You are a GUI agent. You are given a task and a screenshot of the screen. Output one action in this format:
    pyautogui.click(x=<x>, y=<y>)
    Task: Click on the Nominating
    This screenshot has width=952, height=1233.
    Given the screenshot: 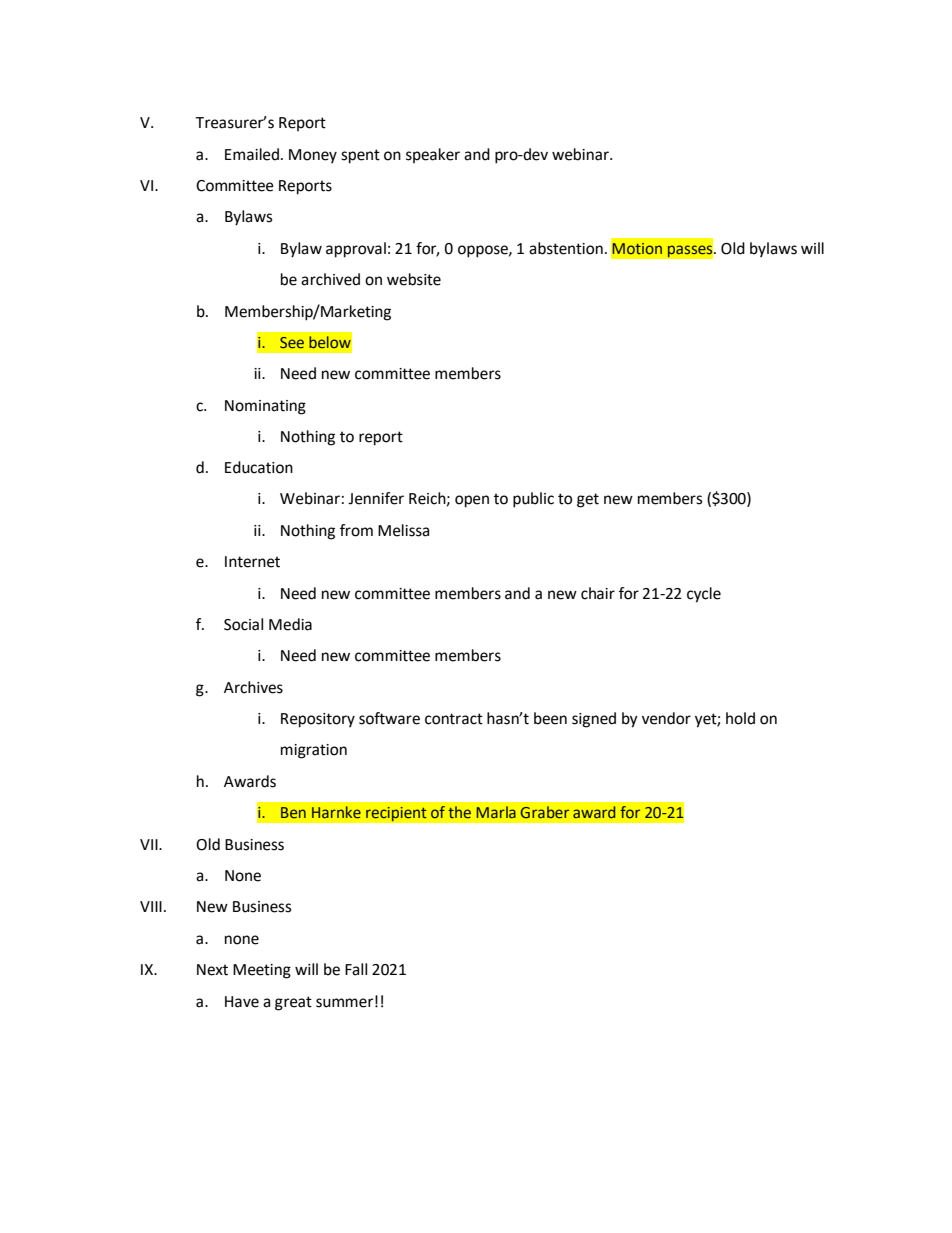 What is the action you would take?
    pyautogui.click(x=265, y=407)
